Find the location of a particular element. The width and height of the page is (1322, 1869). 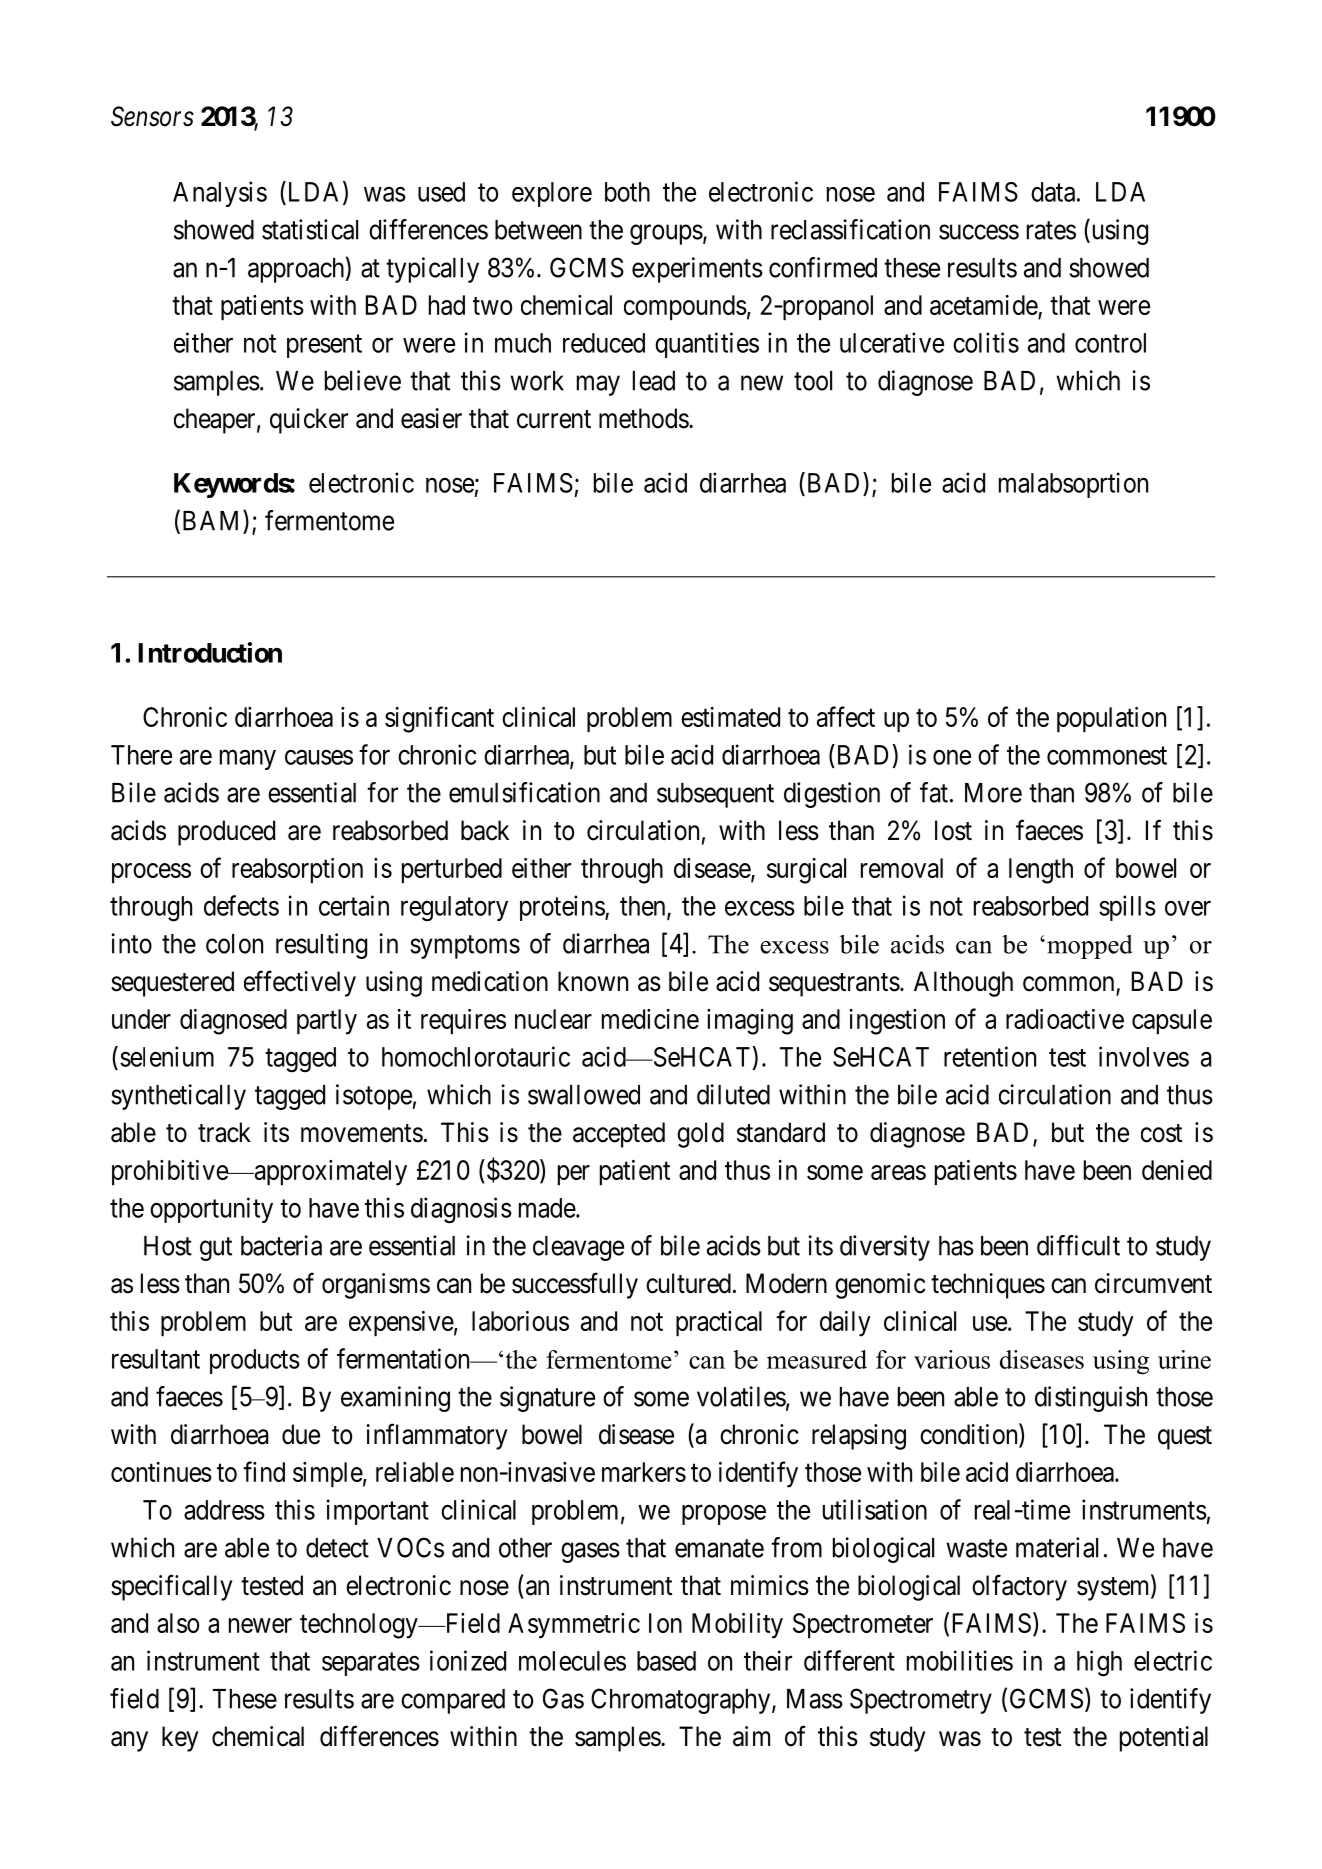

both is located at coordinates (627, 192).
